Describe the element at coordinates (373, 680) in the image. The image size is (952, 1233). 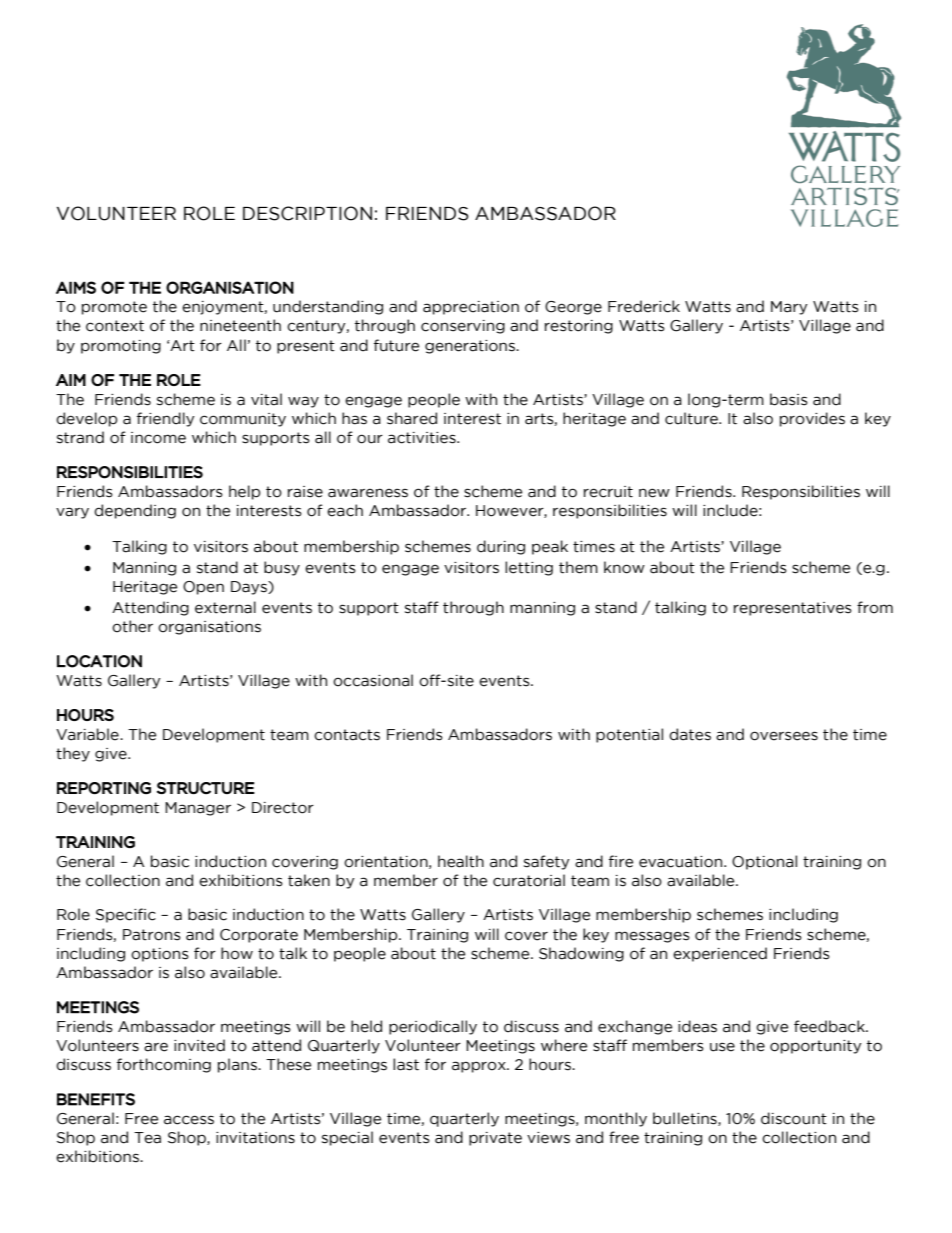
I see `occasional` at that location.
